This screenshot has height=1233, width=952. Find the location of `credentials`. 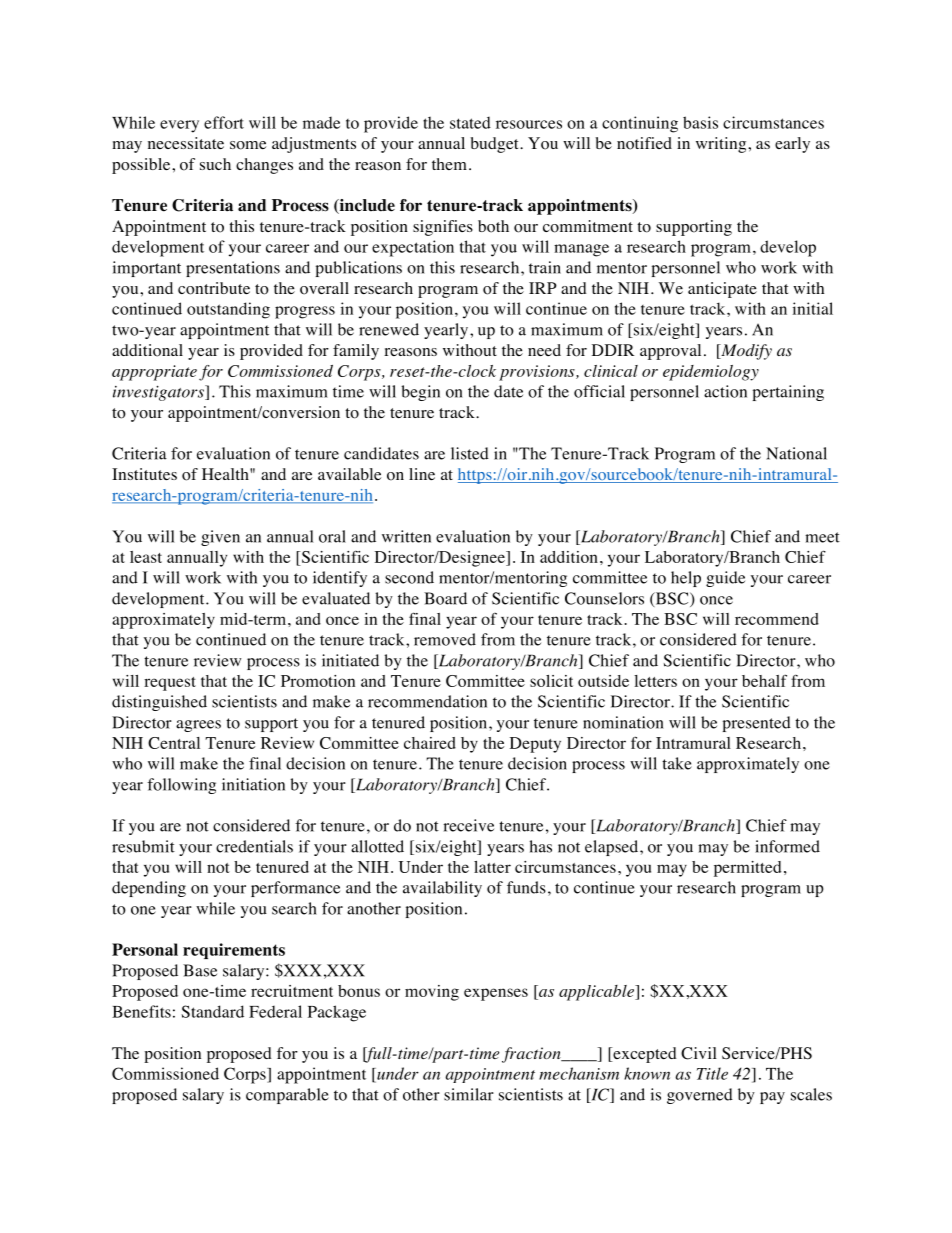

credentials is located at coordinates (254, 846).
